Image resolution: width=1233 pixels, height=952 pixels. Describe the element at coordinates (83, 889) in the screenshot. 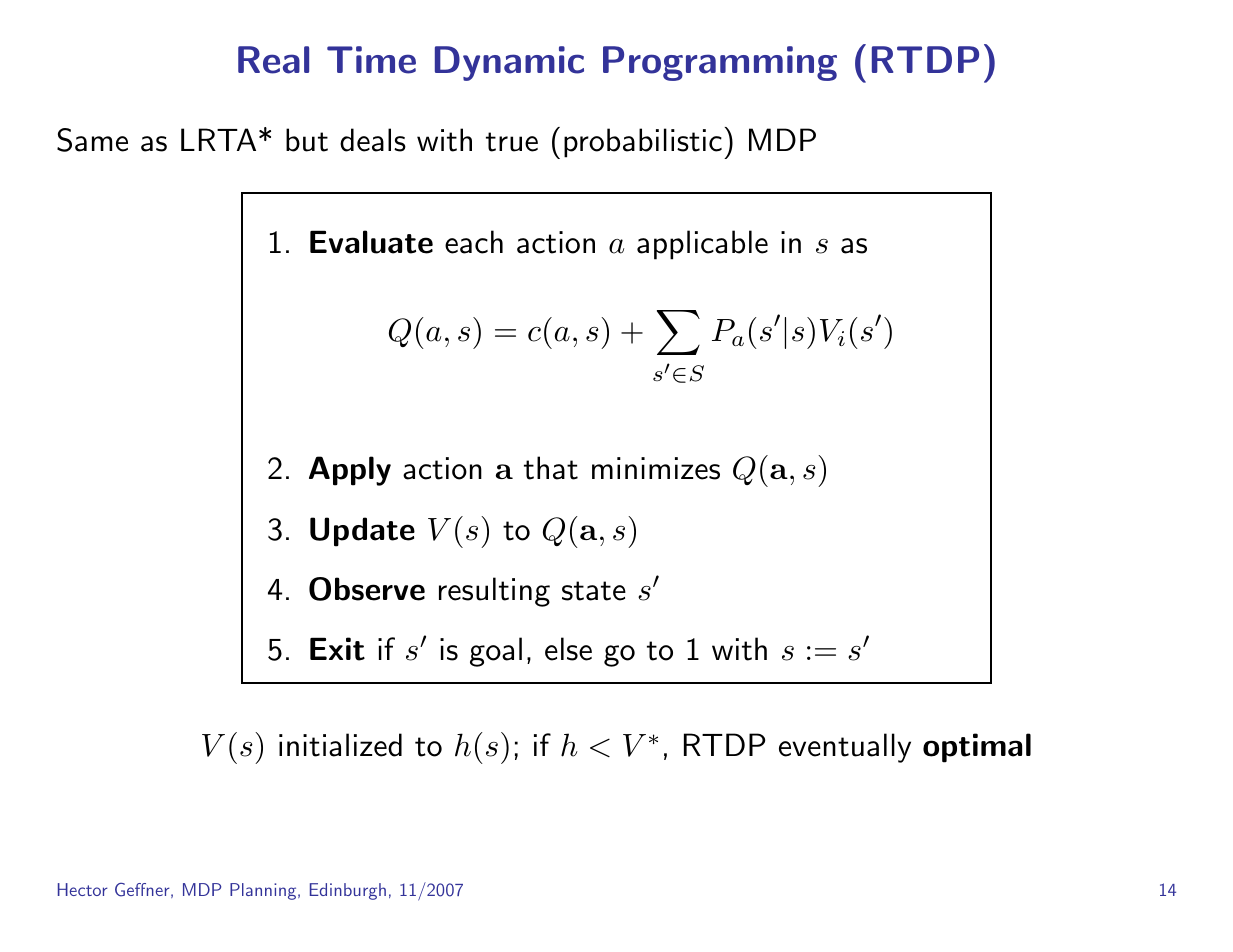

I see `Hector` at that location.
